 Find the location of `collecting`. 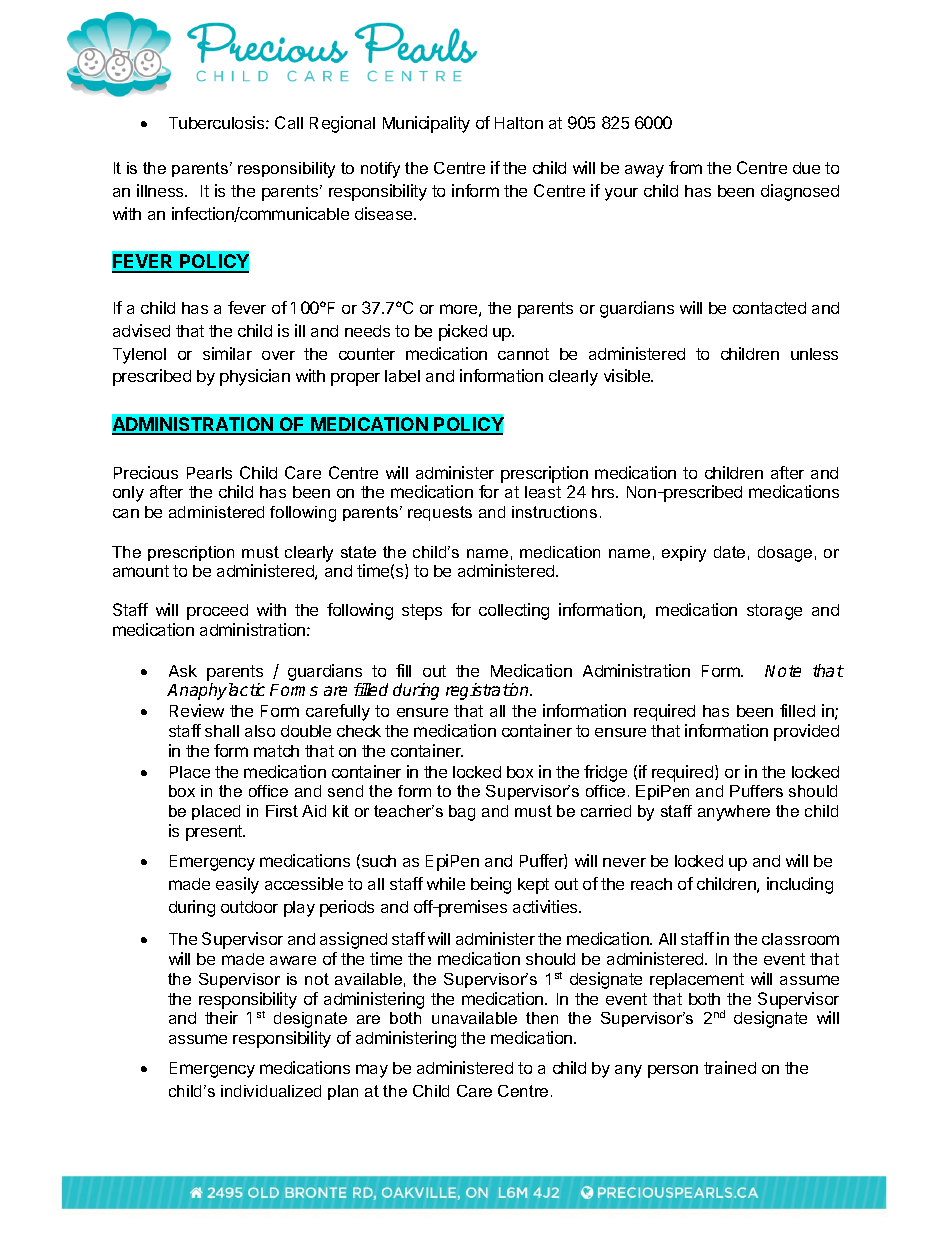

collecting is located at coordinates (514, 611).
